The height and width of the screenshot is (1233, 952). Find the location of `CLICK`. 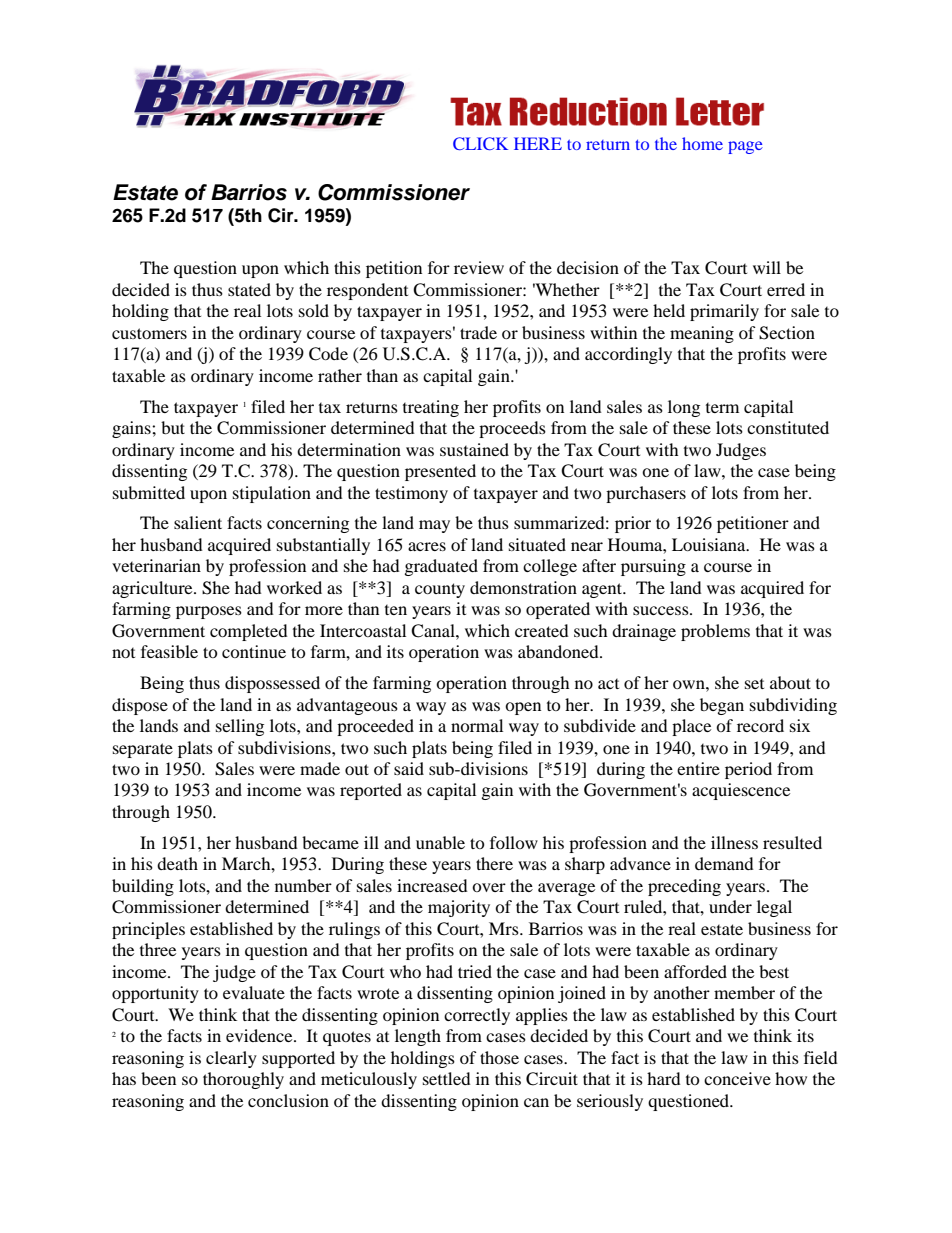

CLICK is located at coordinates (480, 143).
